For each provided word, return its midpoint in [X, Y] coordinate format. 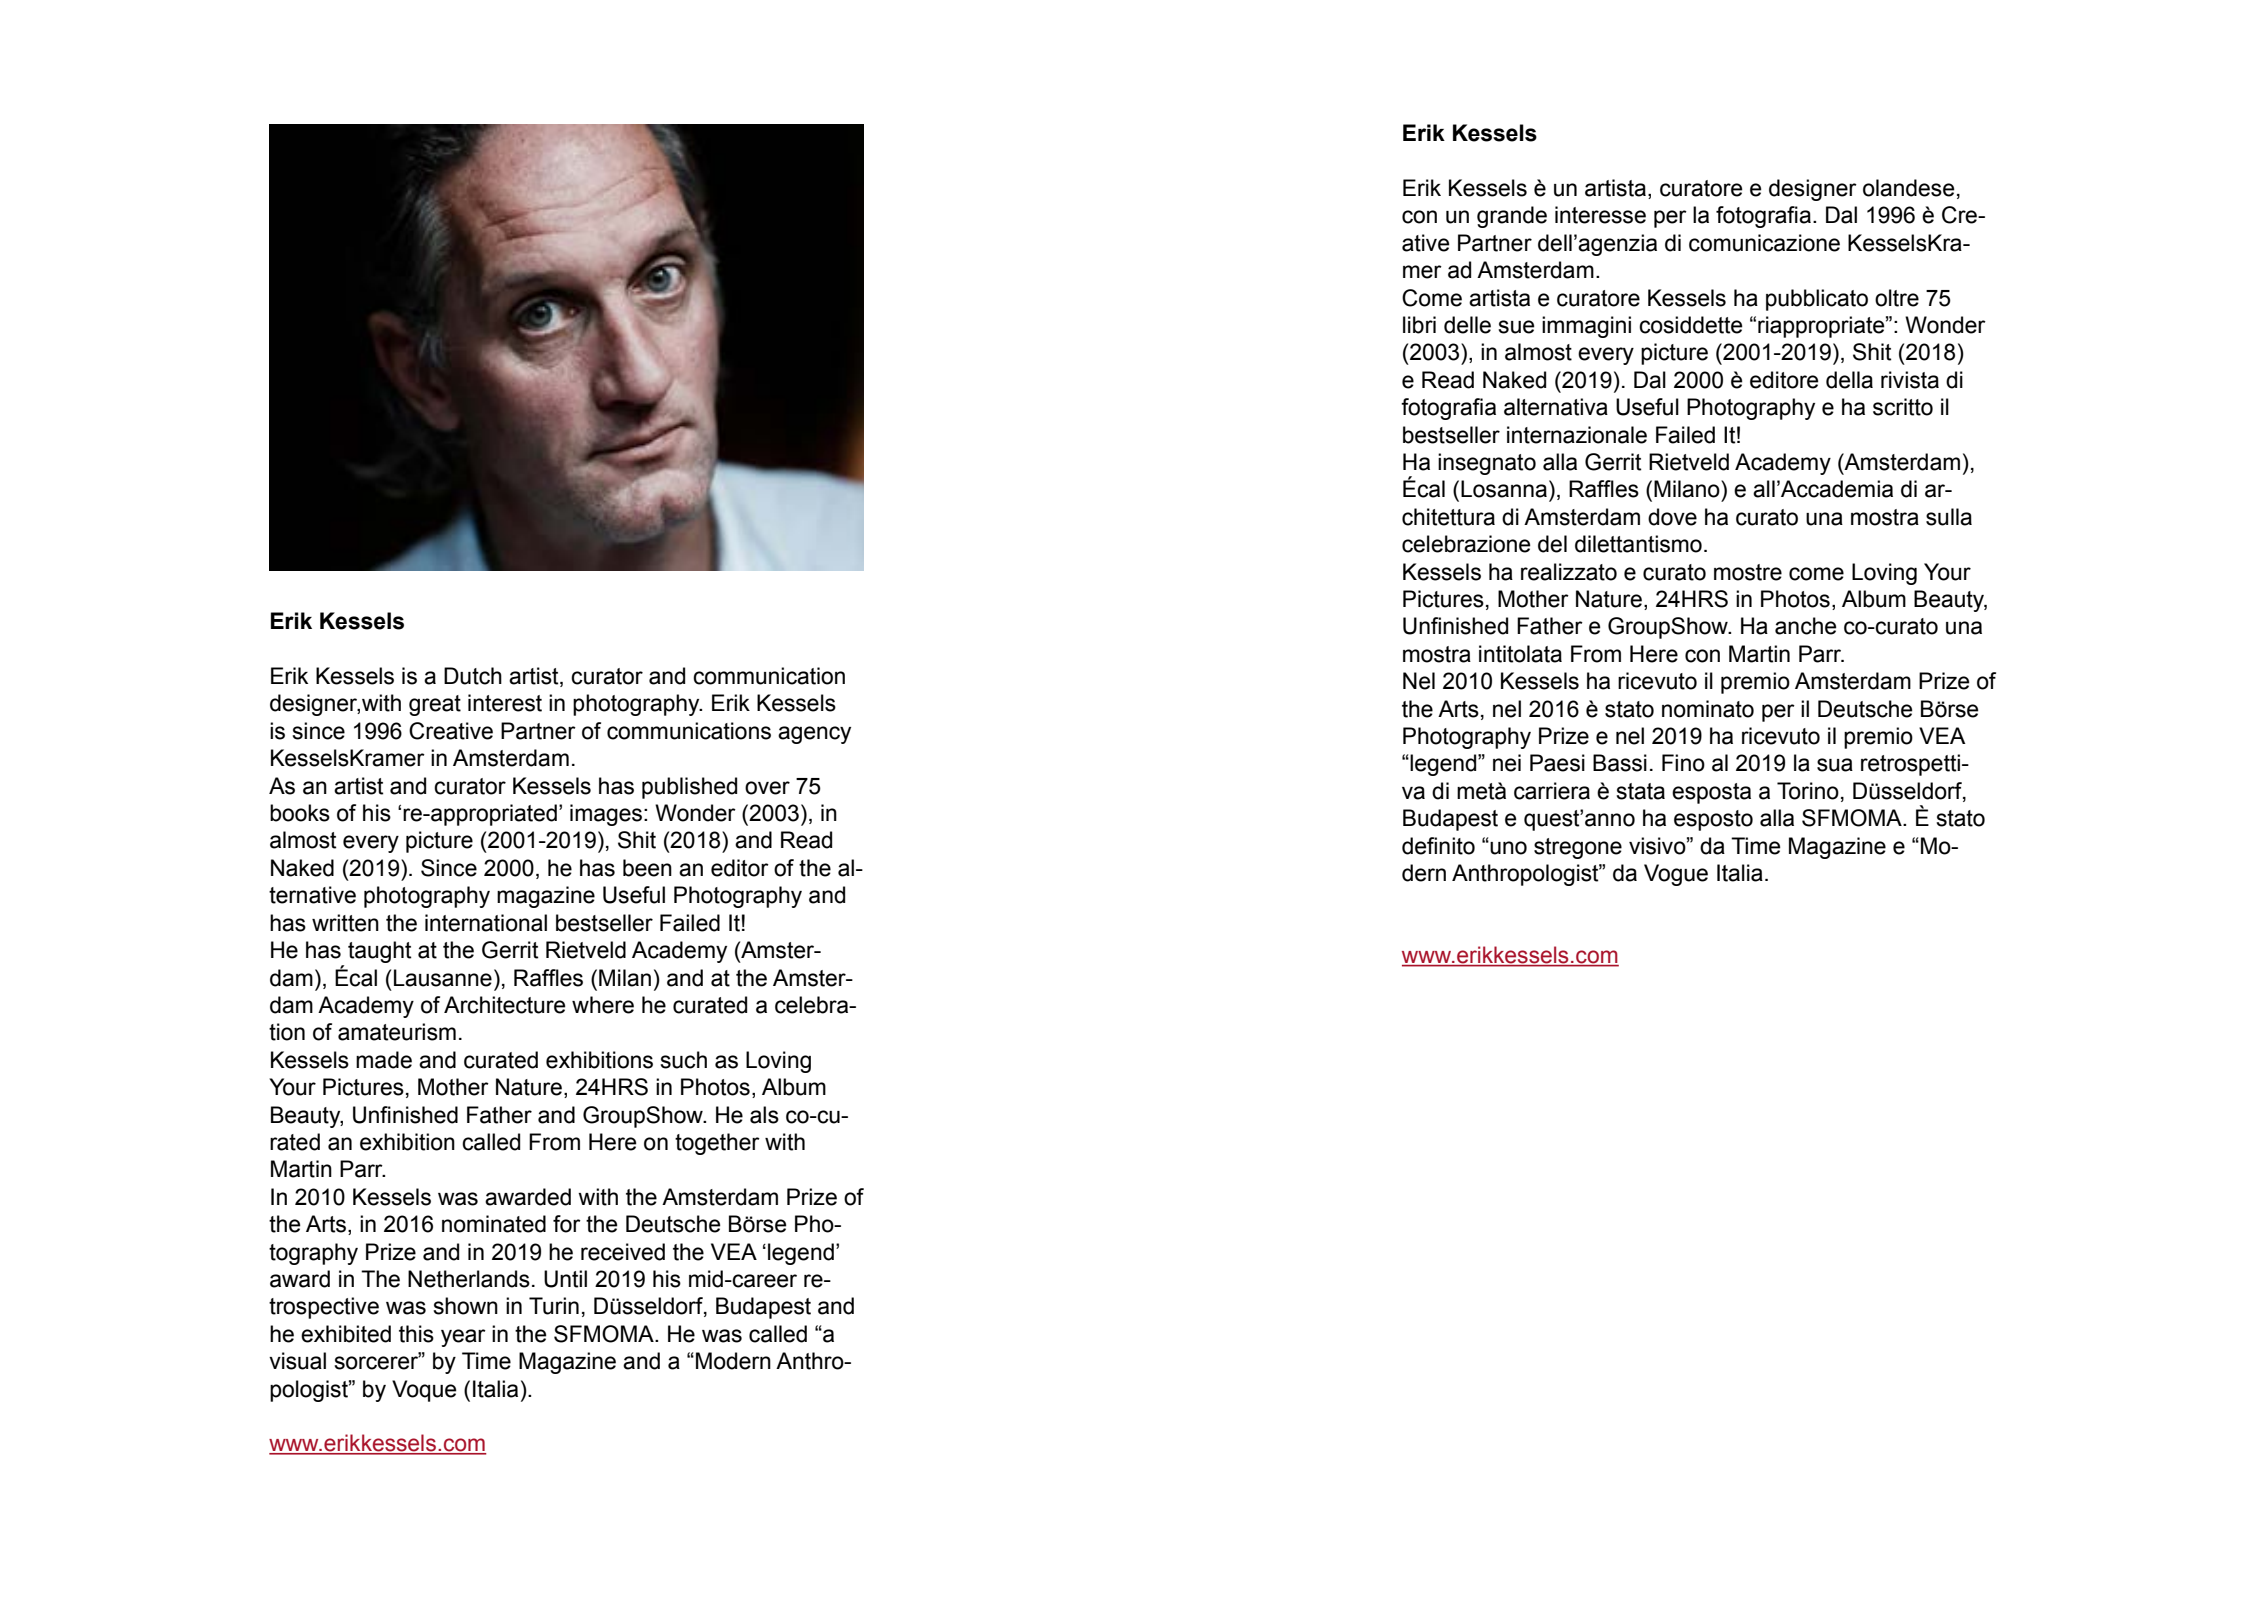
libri [1419, 325]
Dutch [473, 676]
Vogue [1676, 875]
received [623, 1252]
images [606, 815]
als [764, 1115]
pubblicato [1817, 300]
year [463, 1338]
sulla [1949, 517]
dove [1672, 517]
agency [814, 735]
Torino [1808, 791]
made [384, 1060]
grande [1512, 217]
